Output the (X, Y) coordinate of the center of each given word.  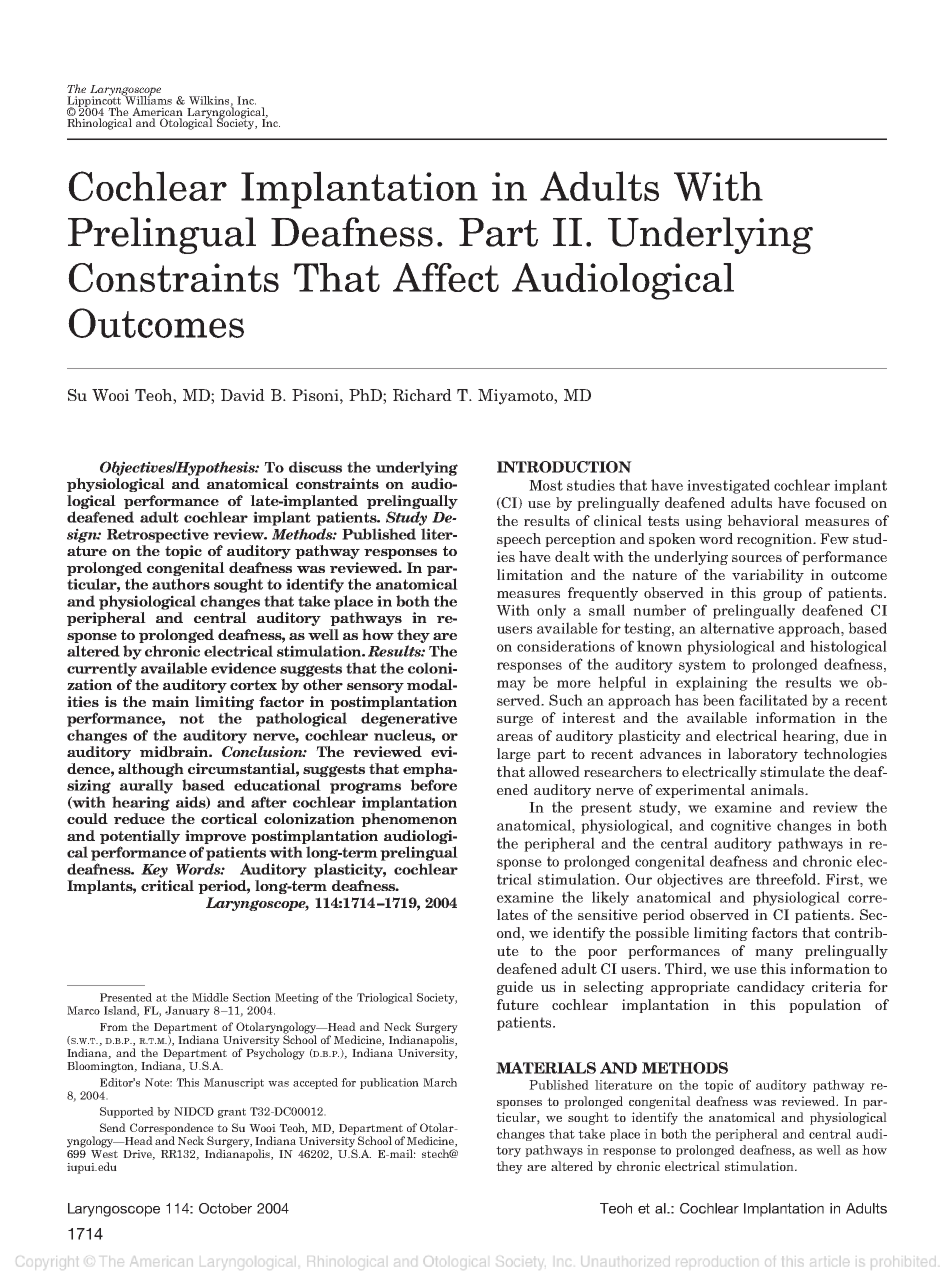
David (243, 395)
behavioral (763, 520)
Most (546, 485)
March (440, 1082)
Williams (147, 99)
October (225, 1208)
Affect (446, 277)
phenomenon (409, 820)
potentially (140, 837)
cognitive (741, 827)
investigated (728, 486)
